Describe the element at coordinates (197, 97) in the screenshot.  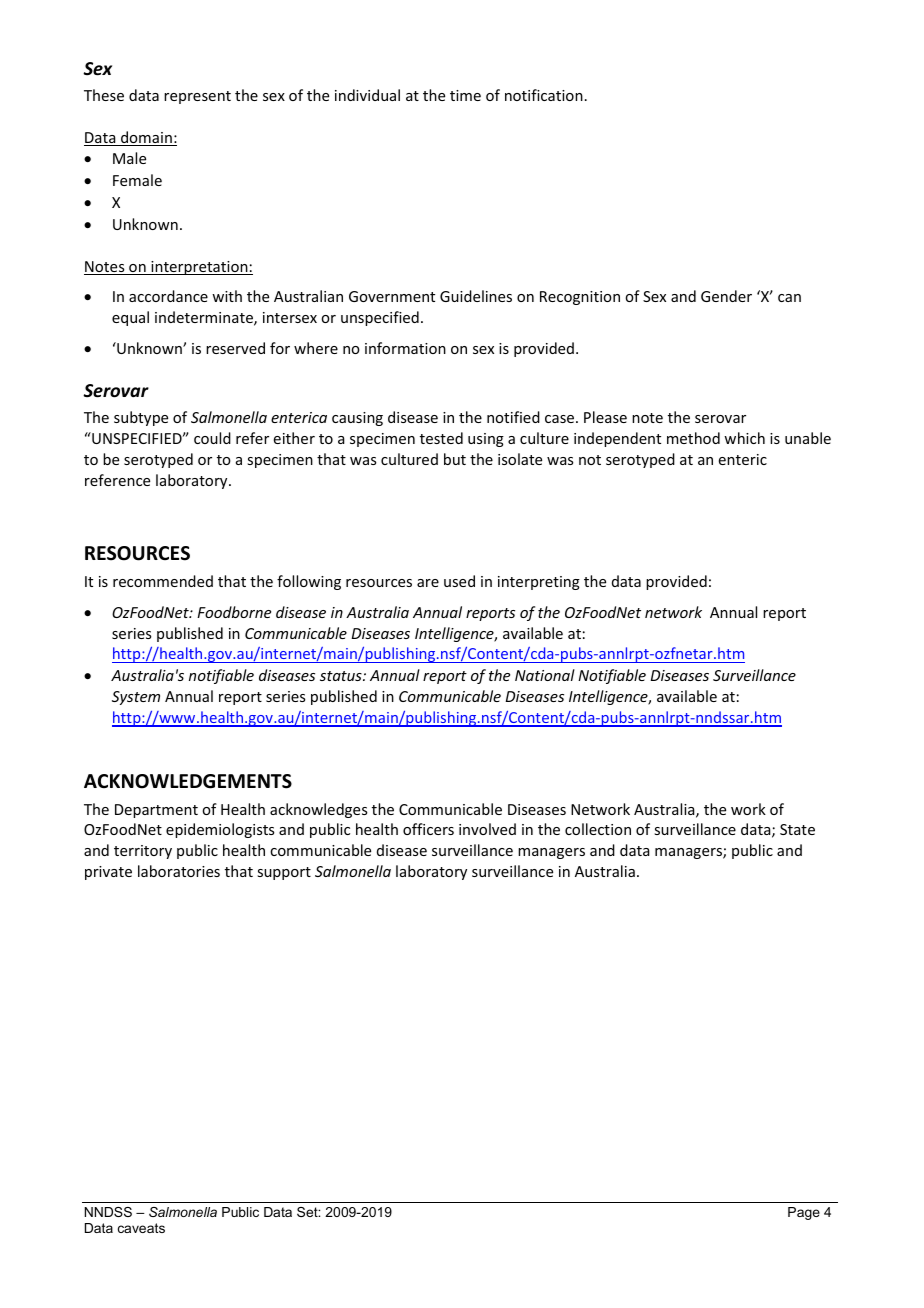
I see `represent` at that location.
